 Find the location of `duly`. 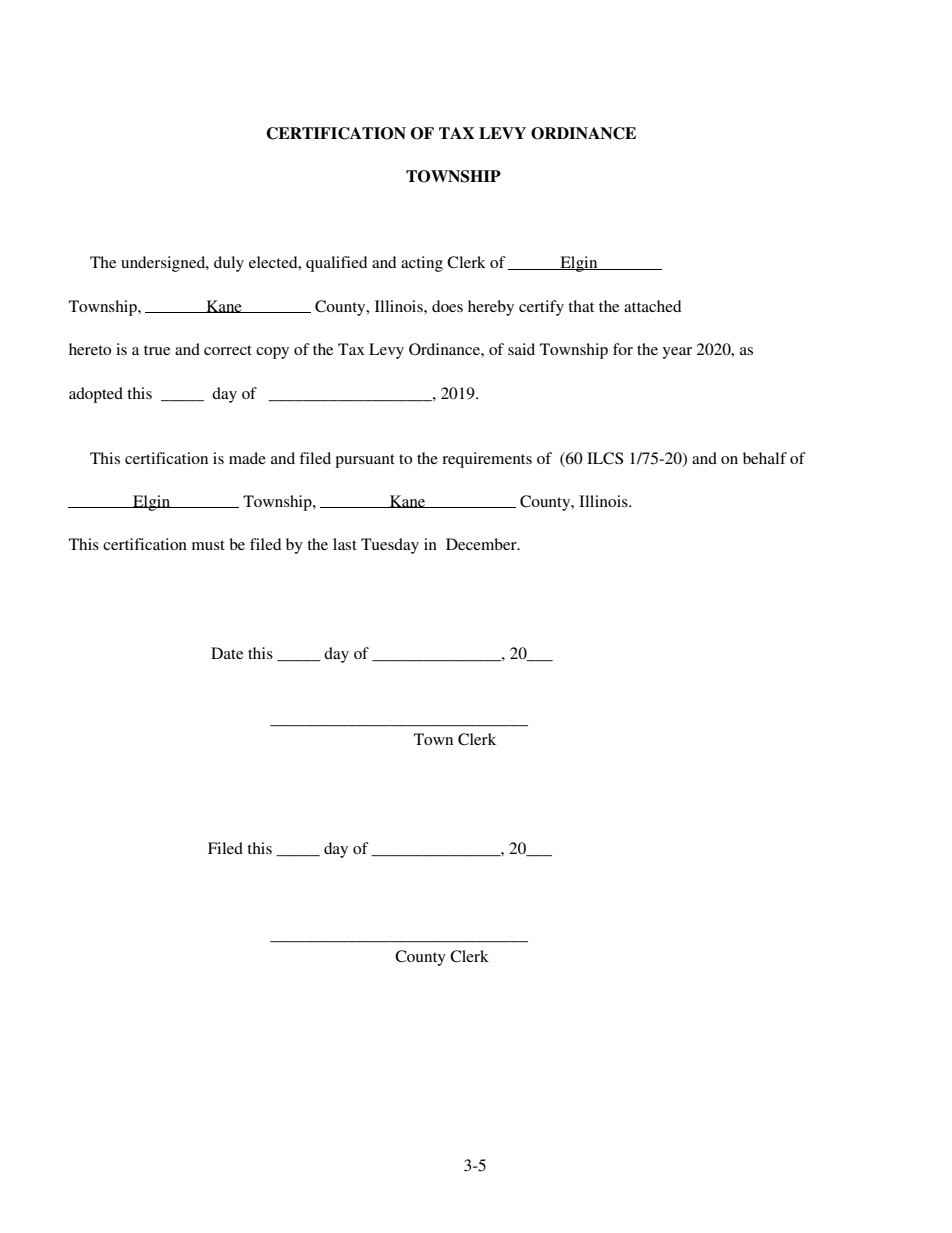

duly is located at coordinates (229, 264).
